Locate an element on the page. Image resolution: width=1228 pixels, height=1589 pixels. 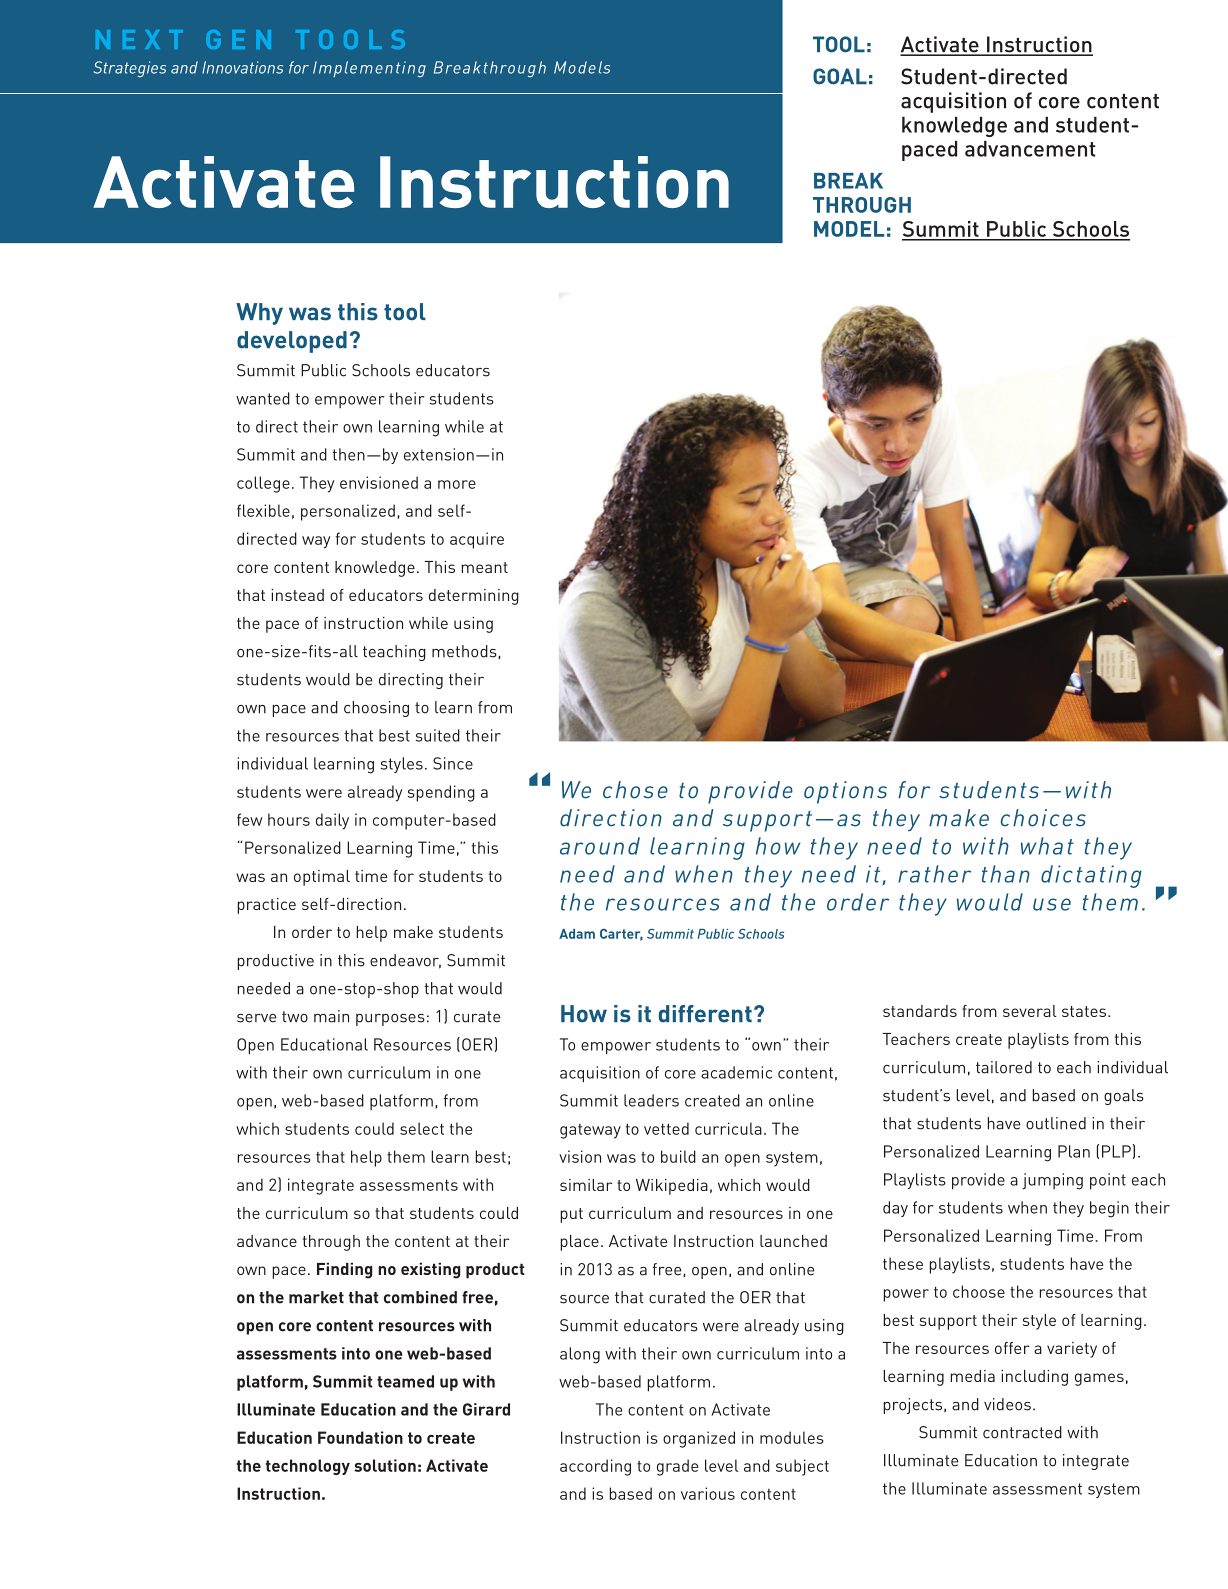
choices is located at coordinates (1043, 818).
